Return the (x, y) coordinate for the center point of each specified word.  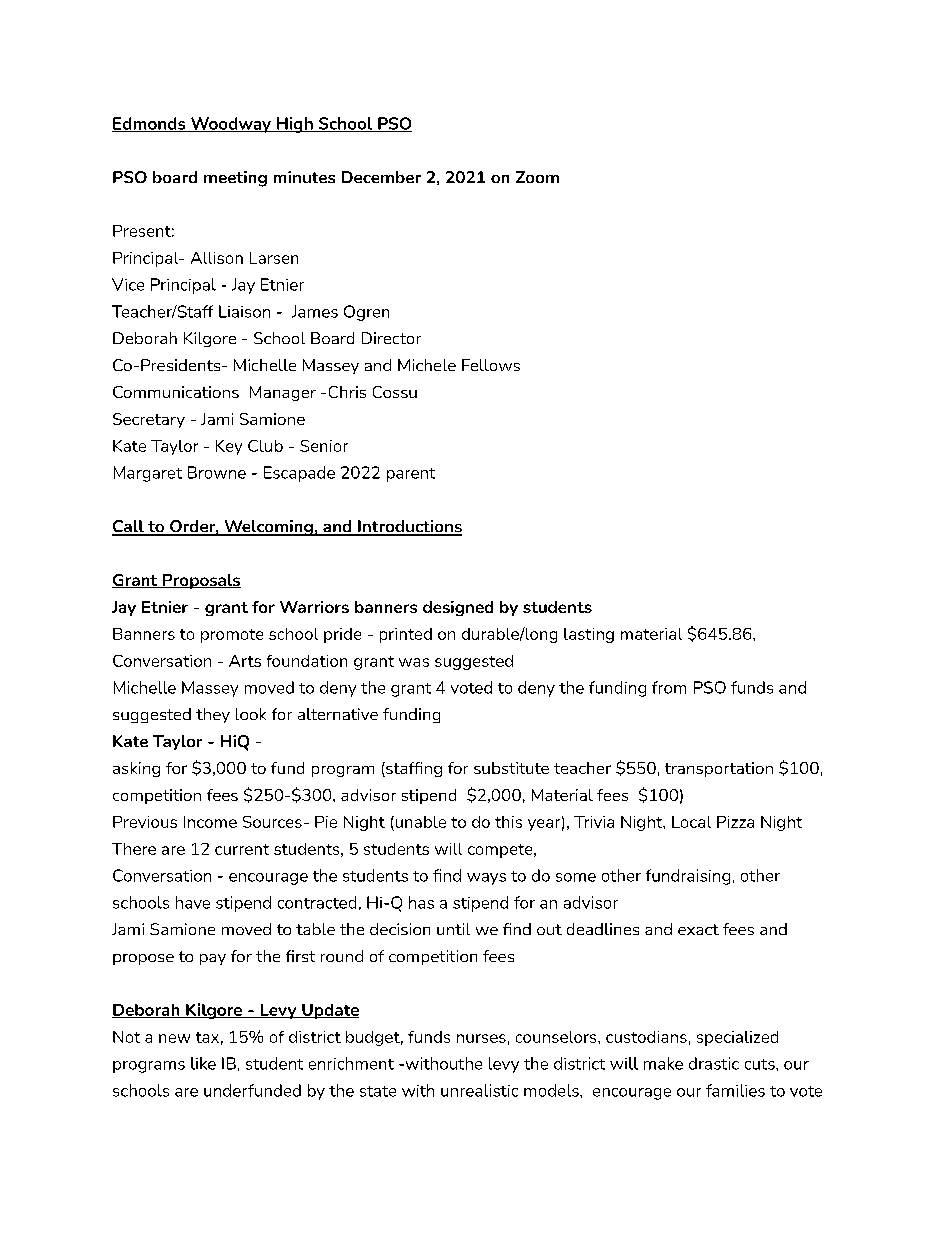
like (203, 1063)
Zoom (537, 177)
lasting (589, 635)
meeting (235, 179)
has (421, 902)
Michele (427, 365)
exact (698, 929)
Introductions (409, 527)
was (414, 662)
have (193, 902)
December (381, 177)
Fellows (491, 365)
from (669, 687)
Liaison (244, 311)
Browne (217, 472)
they (213, 715)
